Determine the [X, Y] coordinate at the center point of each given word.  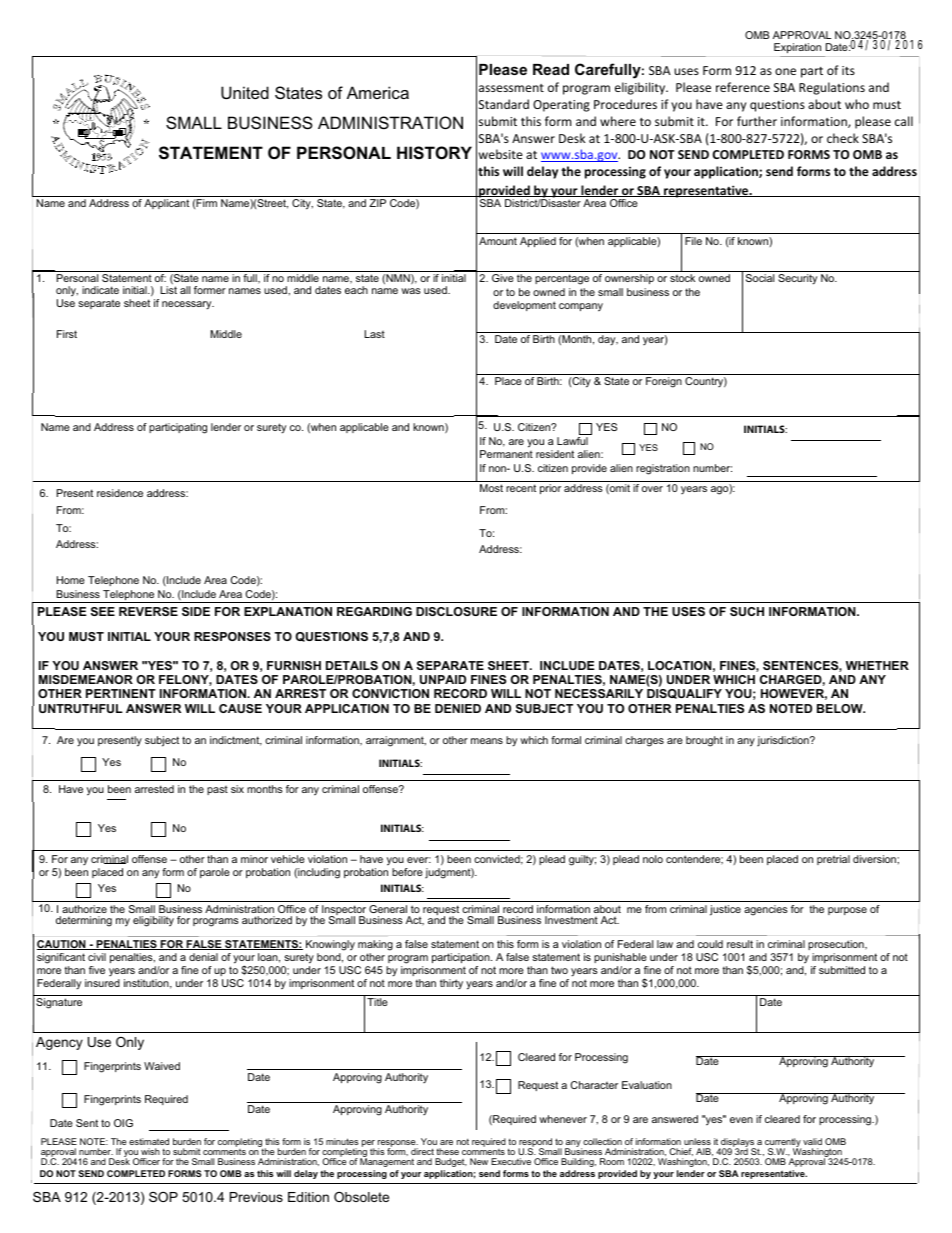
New [479, 1161]
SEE [103, 611]
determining [84, 921]
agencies [766, 910]
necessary [188, 305]
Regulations [832, 88]
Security [797, 279]
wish [150, 1153]
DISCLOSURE [456, 611]
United [245, 92]
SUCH [747, 611]
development [524, 306]
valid [812, 1141]
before [407, 872]
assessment [511, 88]
